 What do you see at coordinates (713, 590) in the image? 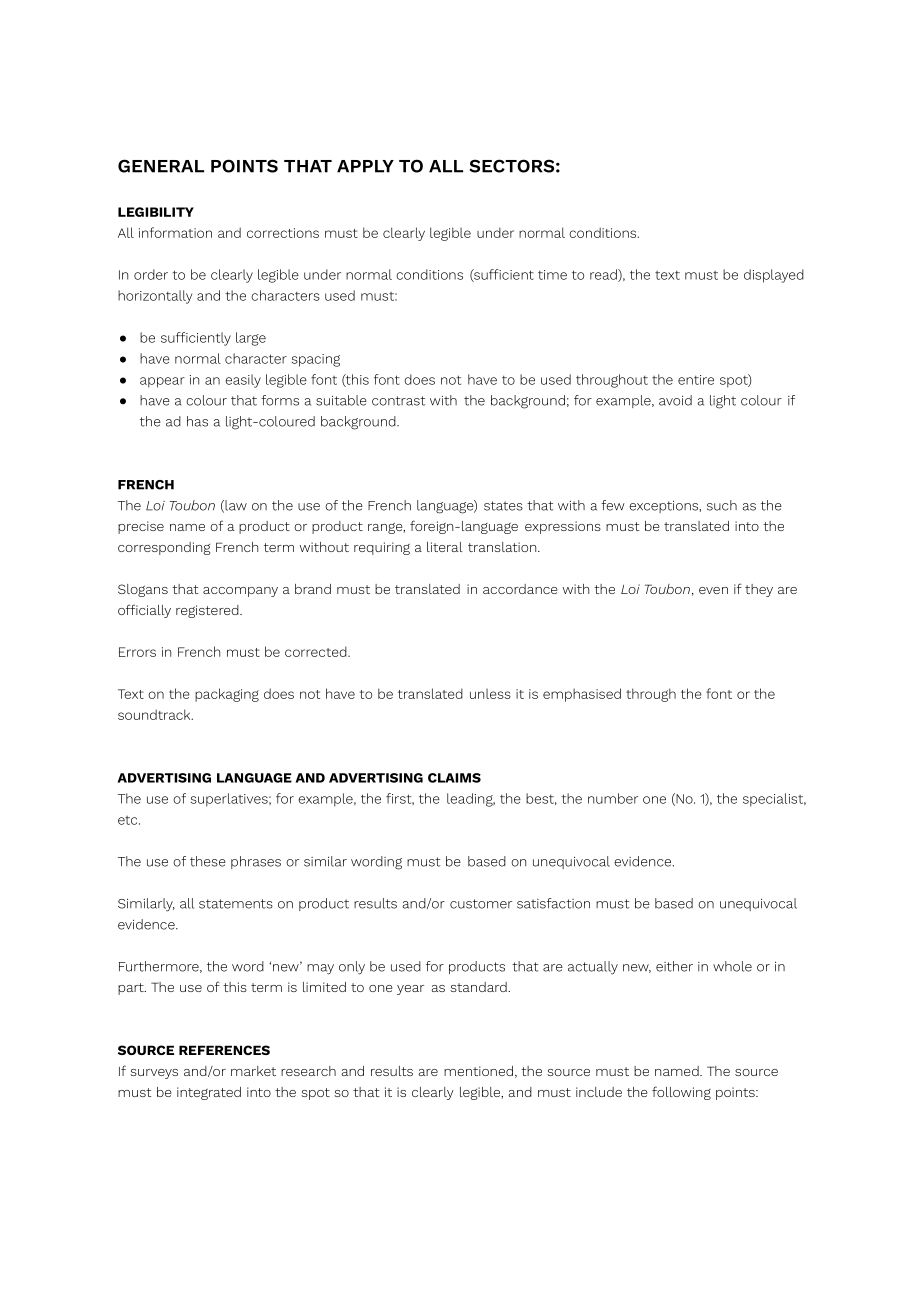
I see `even` at bounding box center [713, 590].
